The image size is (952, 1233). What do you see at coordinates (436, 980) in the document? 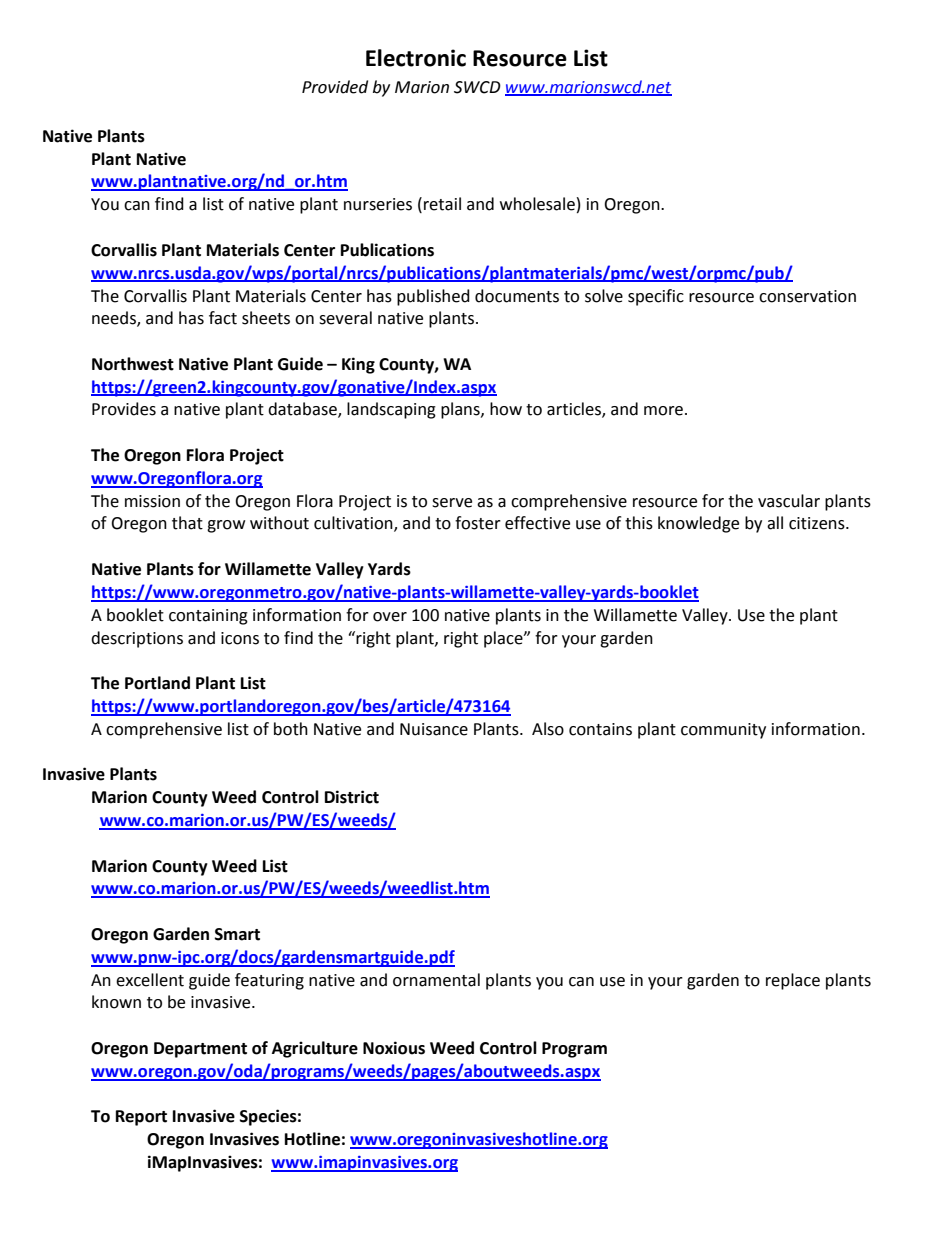
I see `ornamental` at bounding box center [436, 980].
